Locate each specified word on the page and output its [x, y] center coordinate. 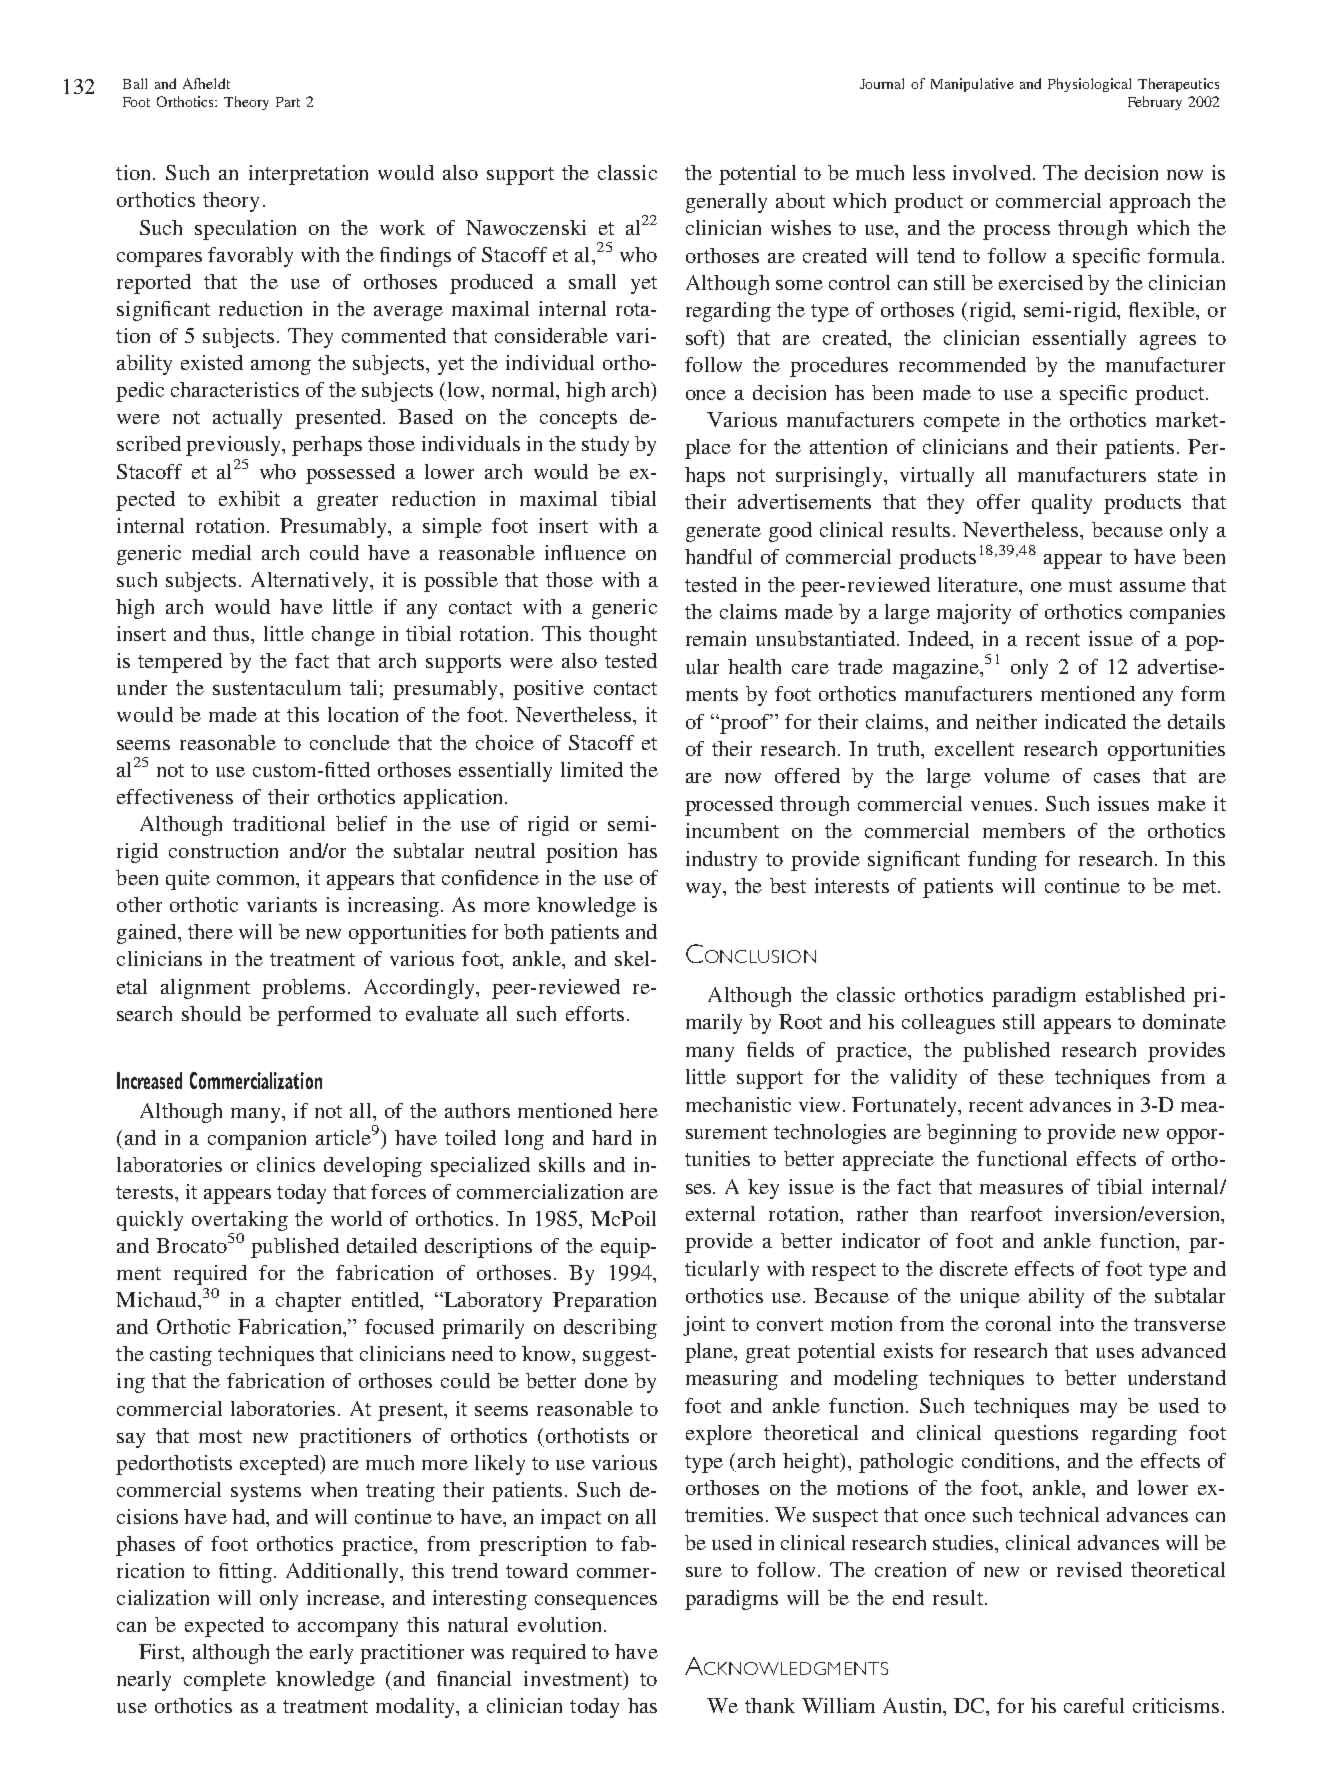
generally [726, 203]
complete [225, 1681]
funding [1002, 861]
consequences [596, 1602]
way [705, 890]
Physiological [1089, 85]
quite [188, 880]
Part [288, 102]
